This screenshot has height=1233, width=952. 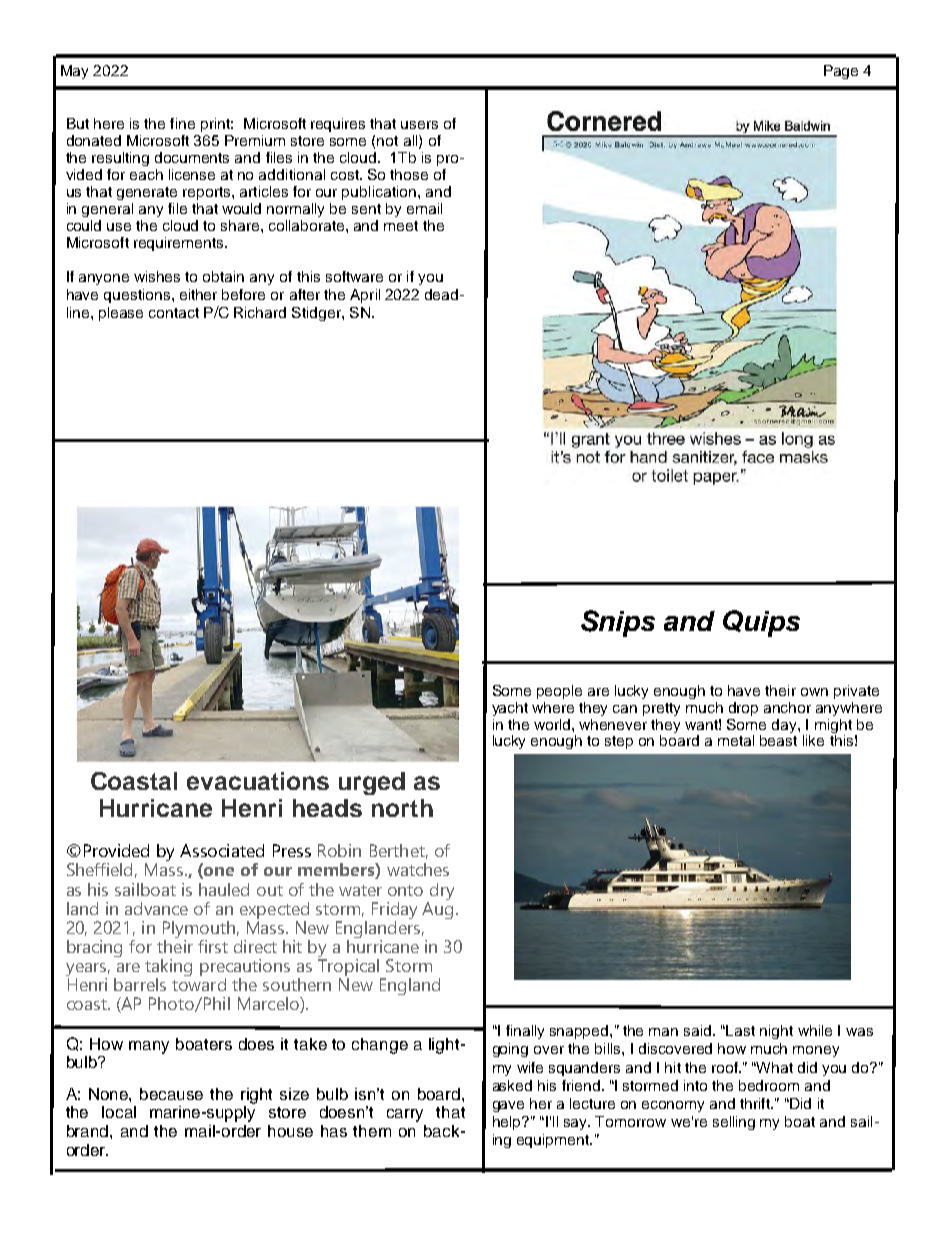 What do you see at coordinates (418, 869) in the screenshot?
I see `watches` at bounding box center [418, 869].
